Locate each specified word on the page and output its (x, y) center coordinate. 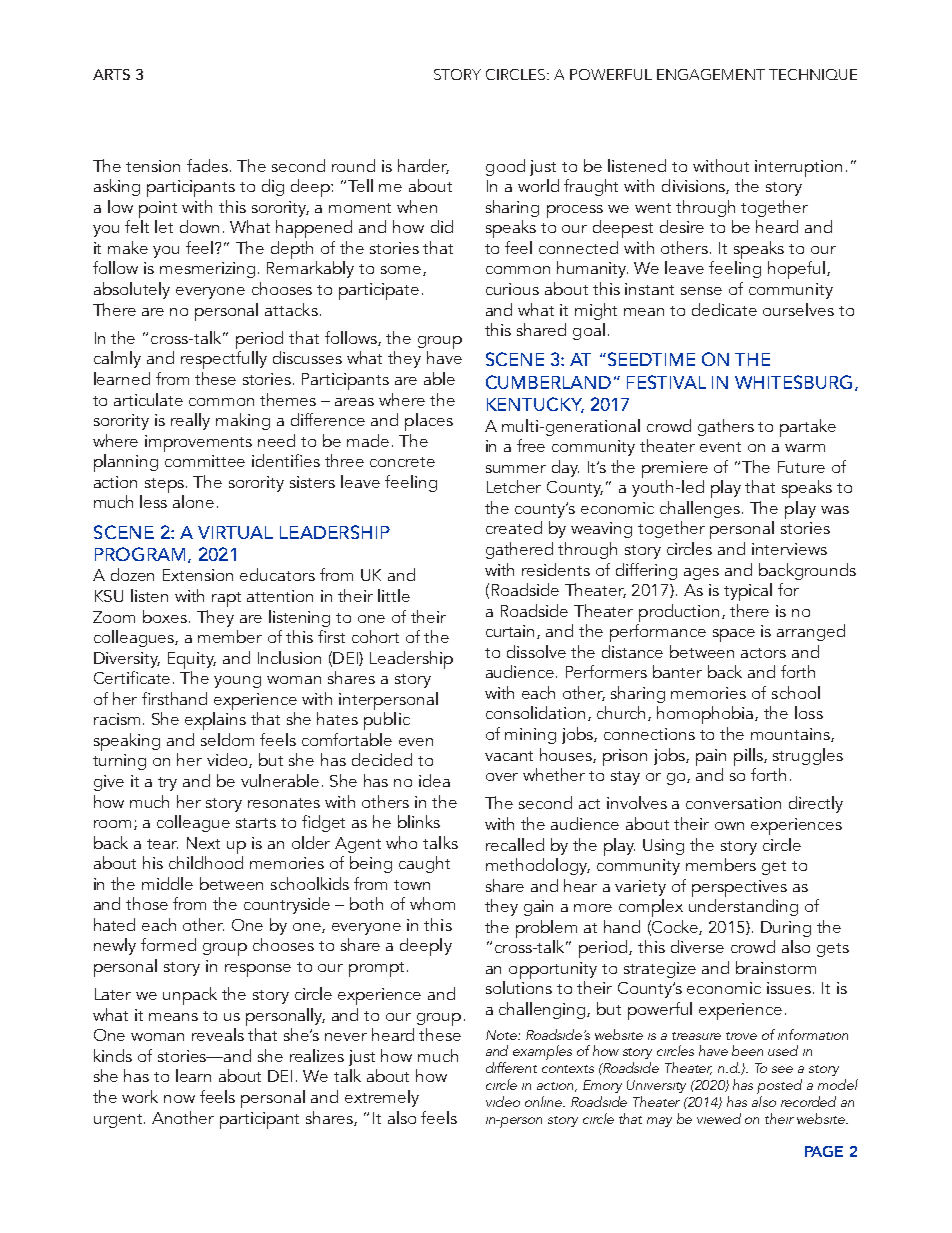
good (505, 167)
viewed (719, 1118)
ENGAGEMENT (711, 74)
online (545, 1101)
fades (209, 165)
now (179, 1099)
